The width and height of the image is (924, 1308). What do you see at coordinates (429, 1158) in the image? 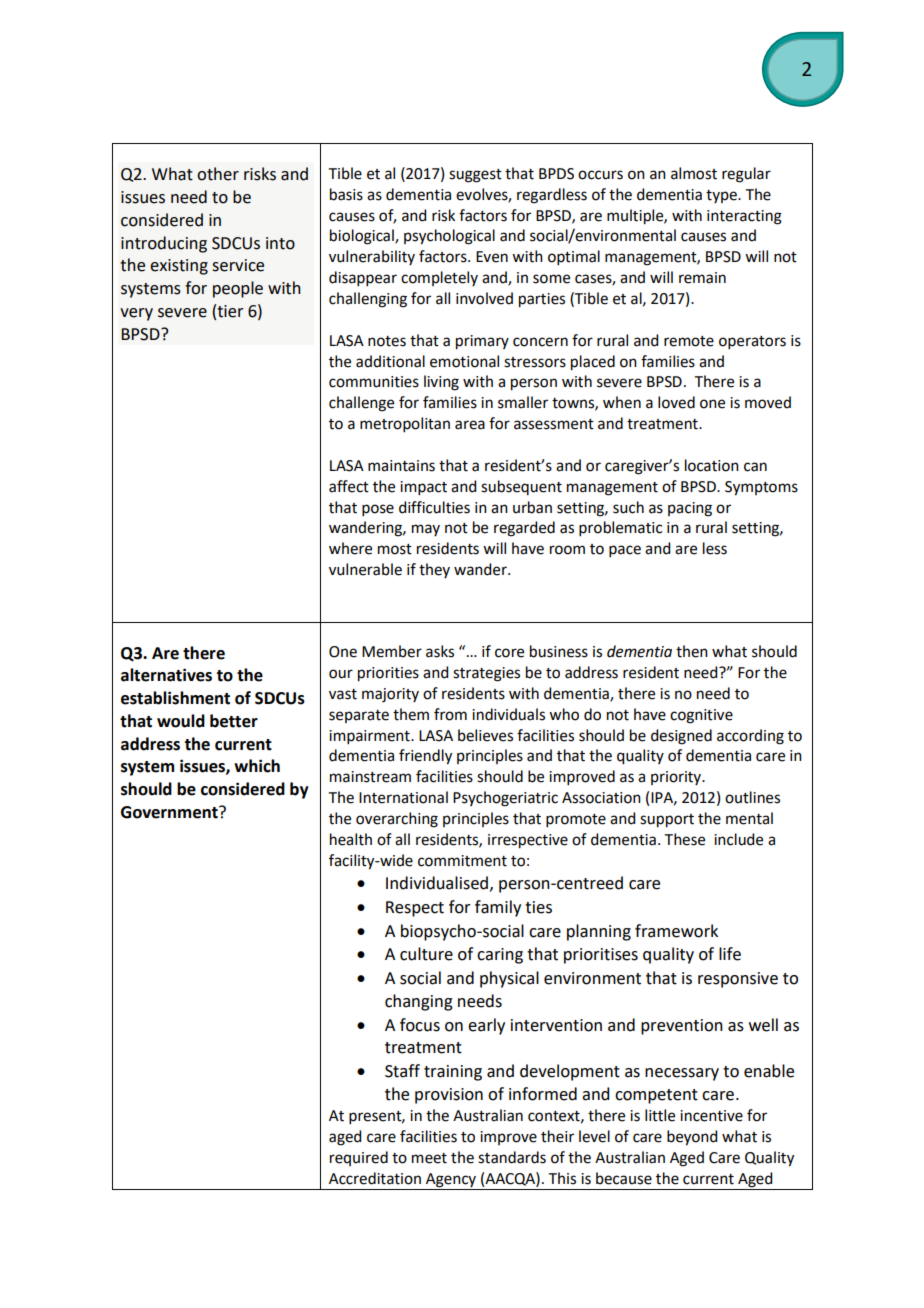
I see `meet` at bounding box center [429, 1158].
